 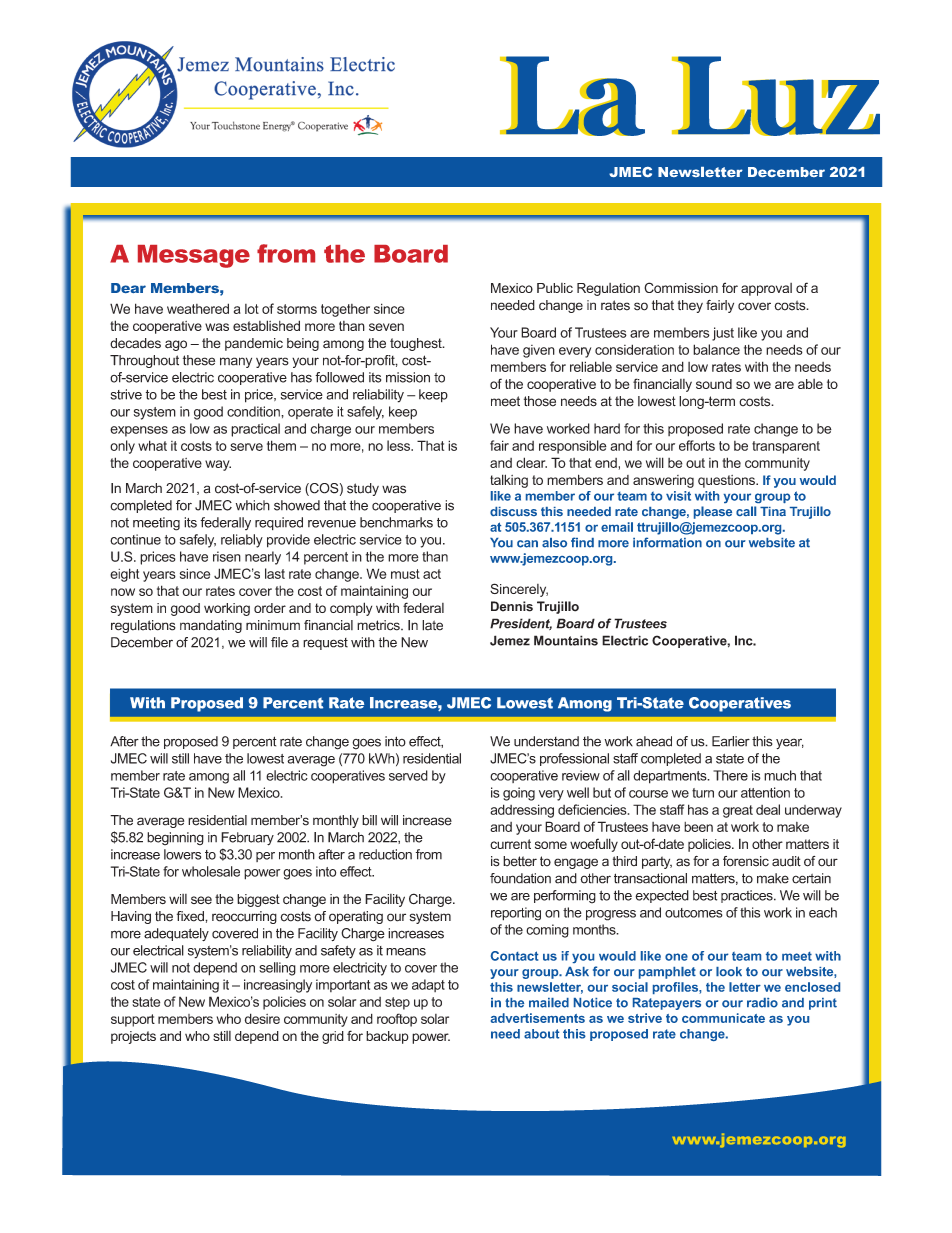 I want to click on Luz, so click(x=778, y=96).
